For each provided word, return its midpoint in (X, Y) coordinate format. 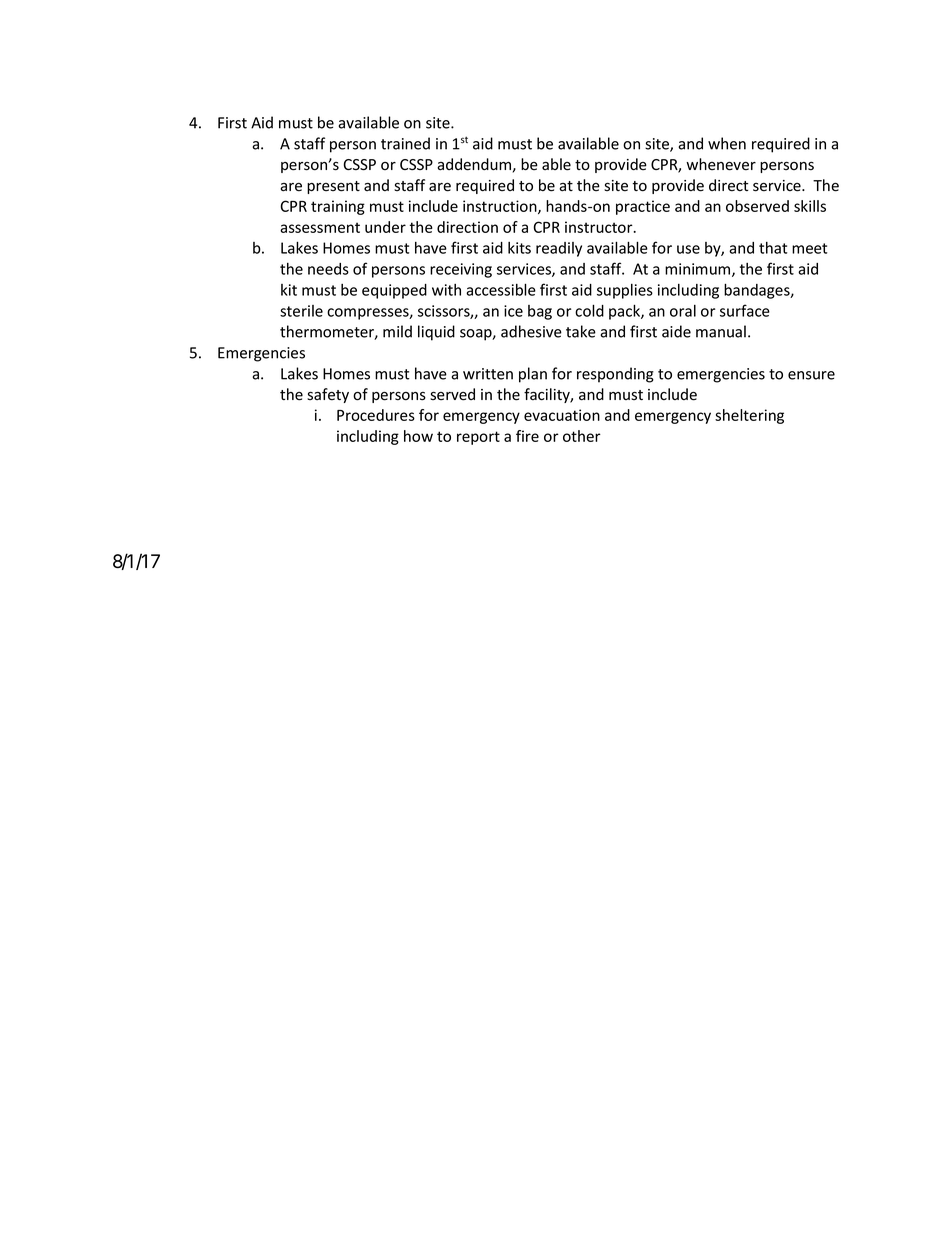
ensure (811, 375)
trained (405, 143)
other (582, 436)
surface (745, 310)
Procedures (376, 415)
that (773, 248)
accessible (501, 289)
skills (810, 206)
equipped (394, 291)
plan (533, 375)
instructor (600, 227)
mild (397, 331)
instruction (501, 207)
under (385, 227)
